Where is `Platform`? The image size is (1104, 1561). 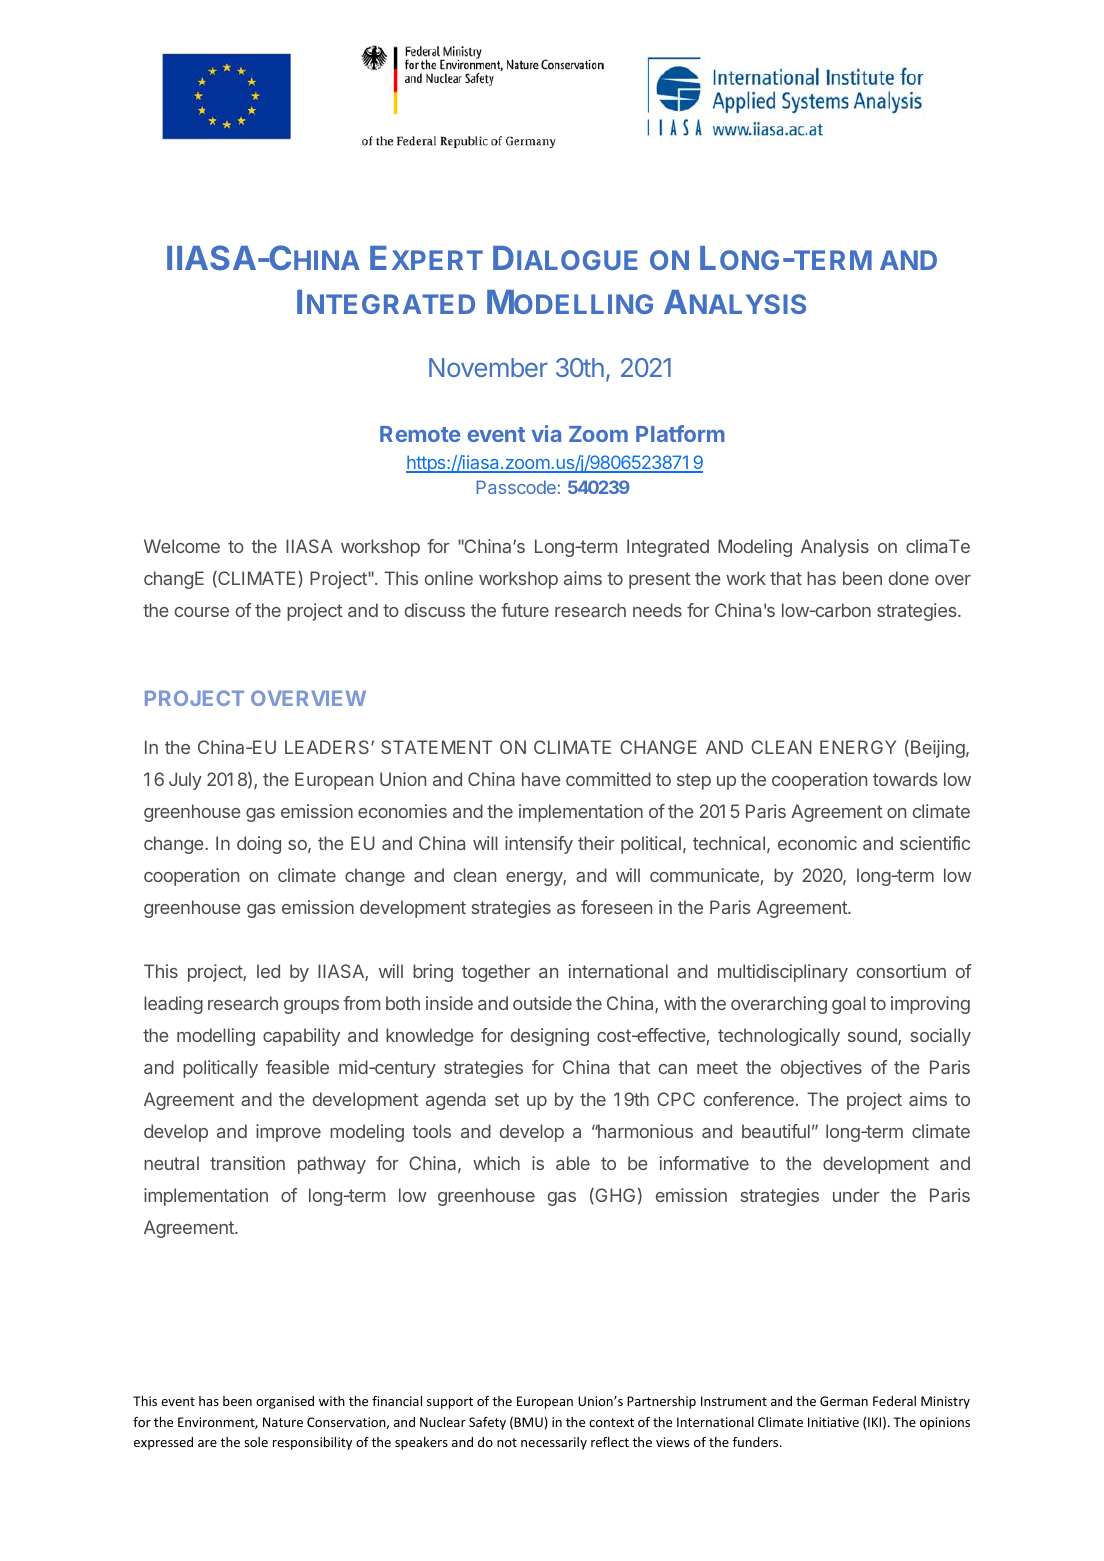 Platform is located at coordinates (680, 433).
